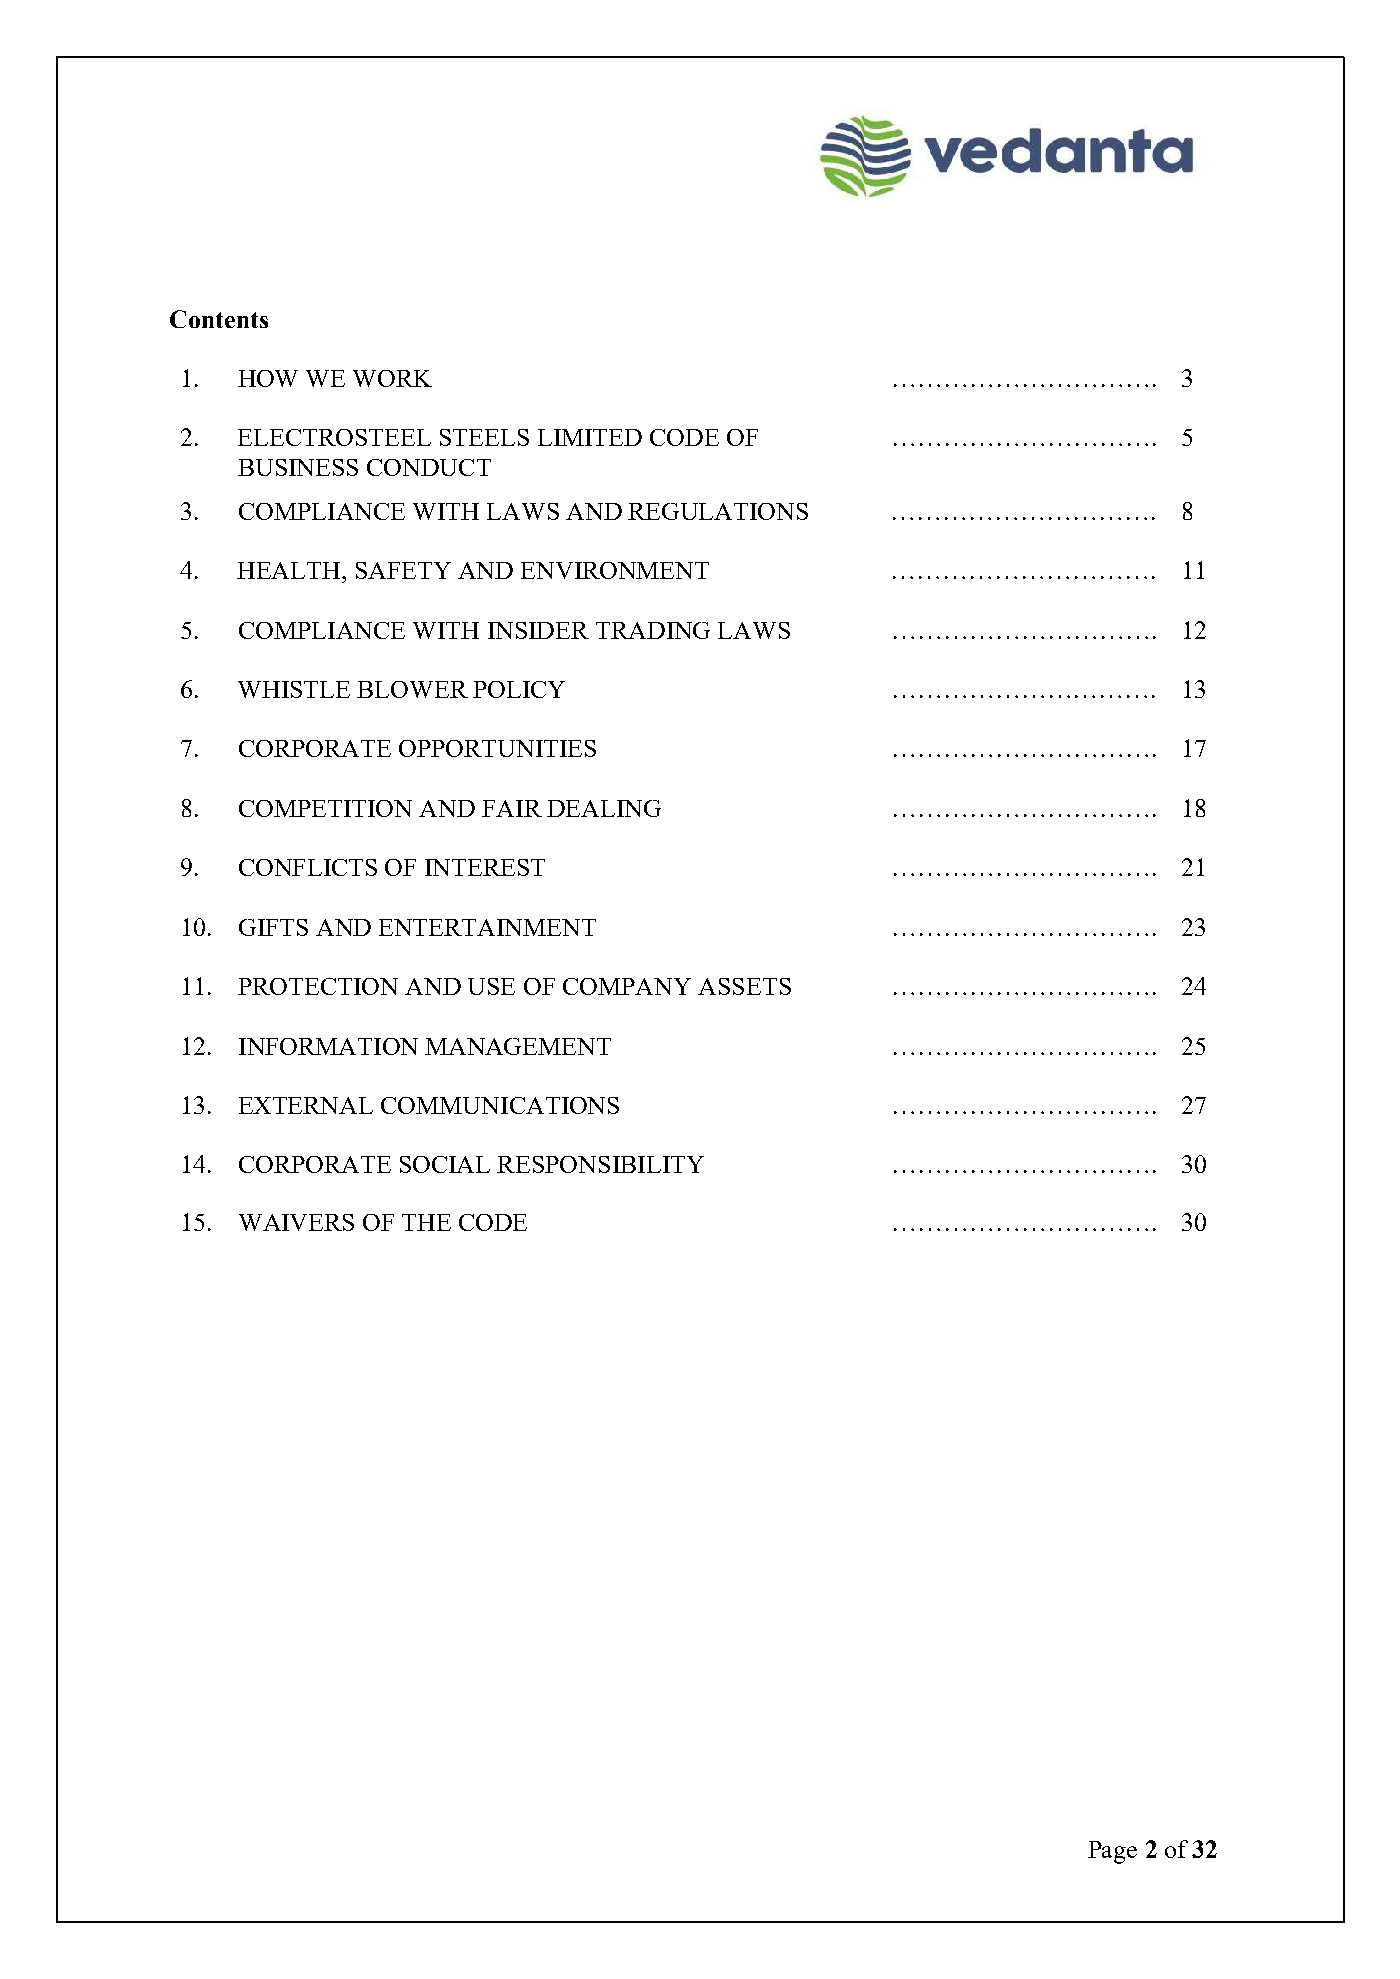 The height and width of the screenshot is (1979, 1400). Describe the element at coordinates (296, 1222) in the screenshot. I see `WAIVERS` at that location.
